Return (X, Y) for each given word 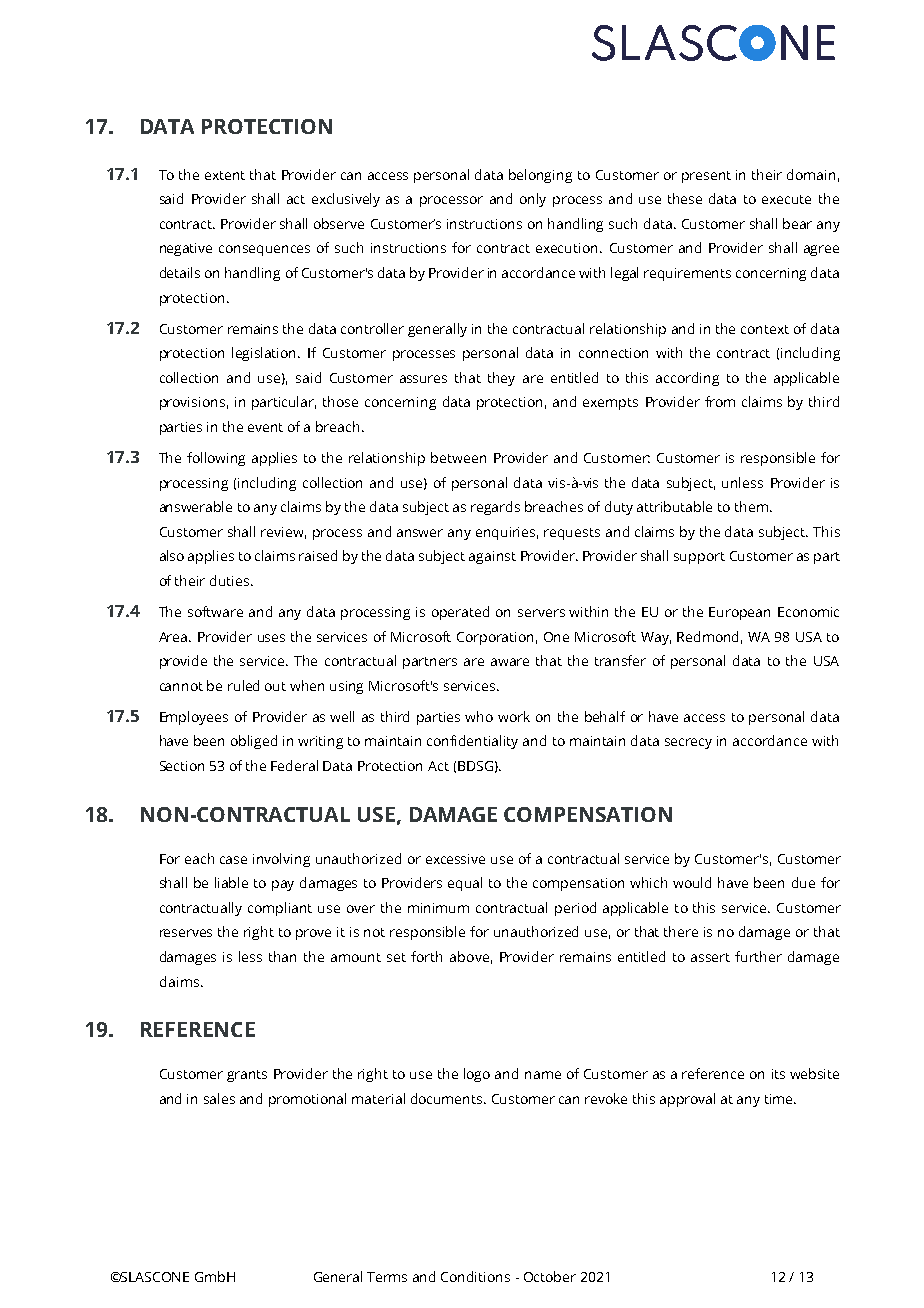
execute (786, 199)
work (514, 716)
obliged (254, 742)
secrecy (688, 743)
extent (225, 175)
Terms (387, 1277)
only (533, 200)
